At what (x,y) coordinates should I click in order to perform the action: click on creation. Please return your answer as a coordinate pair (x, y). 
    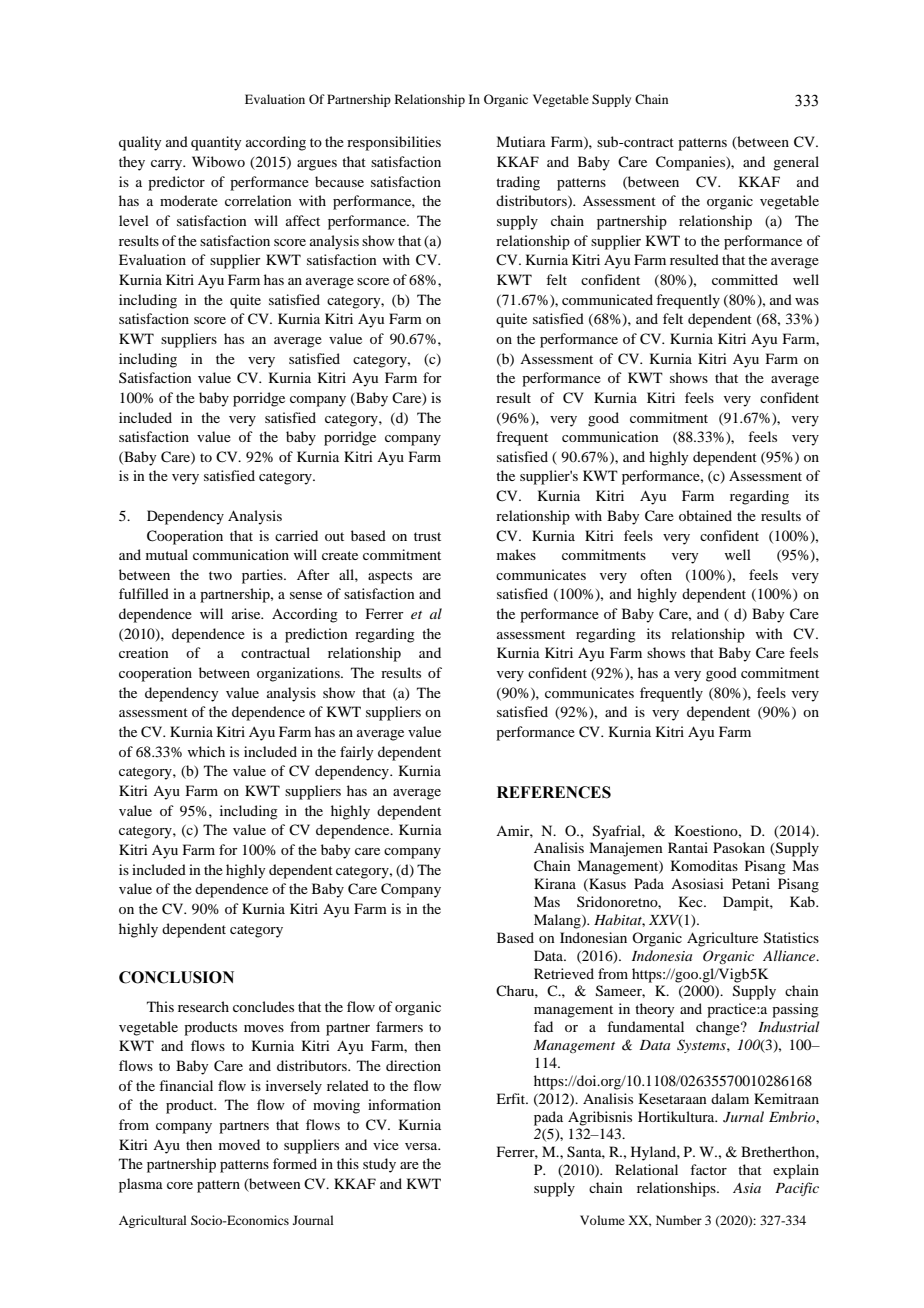
    Looking at the image, I should click on (144, 652).
